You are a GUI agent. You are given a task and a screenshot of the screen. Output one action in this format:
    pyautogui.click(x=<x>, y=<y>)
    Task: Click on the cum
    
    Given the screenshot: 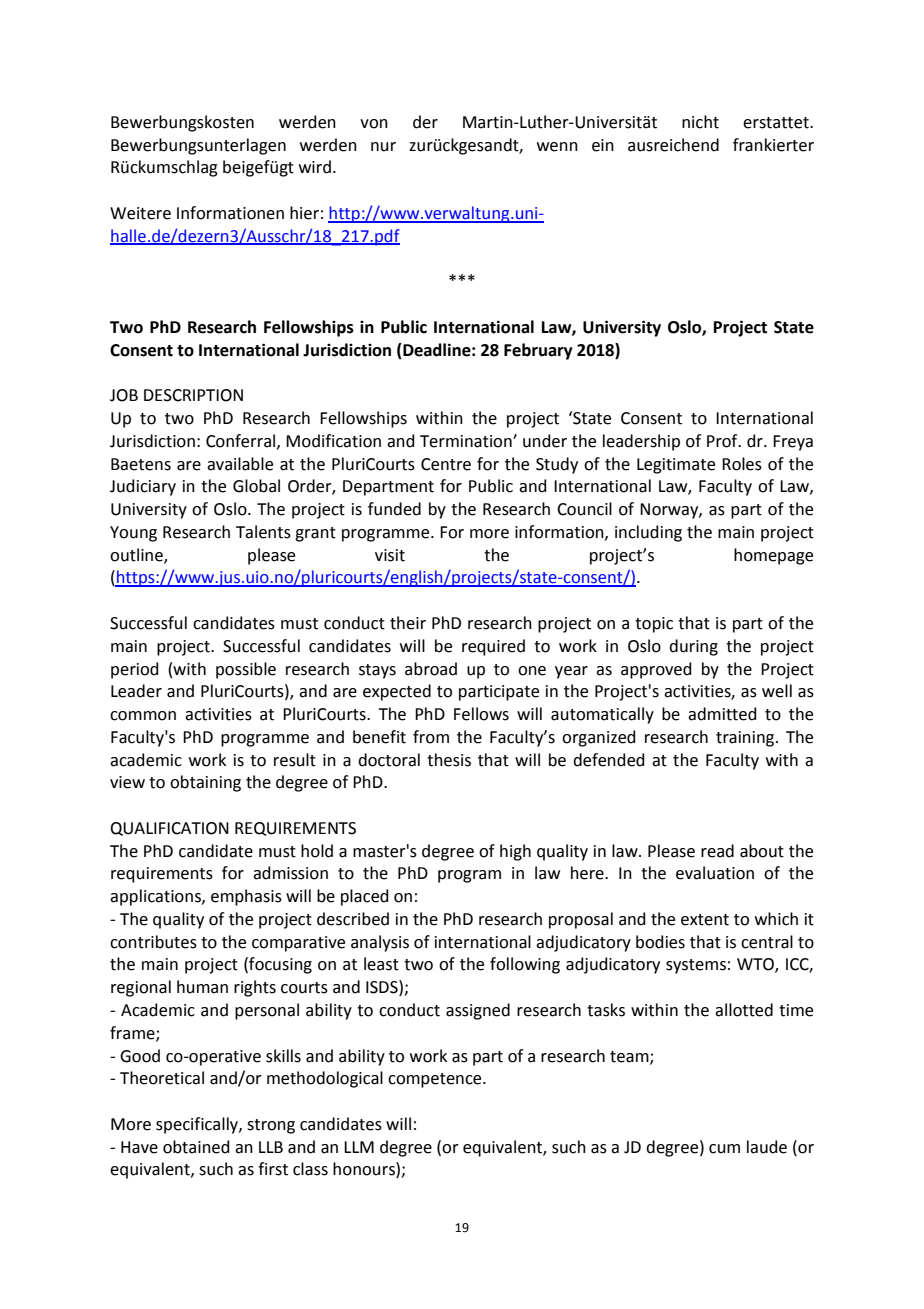 What is the action you would take?
    pyautogui.click(x=724, y=1149)
